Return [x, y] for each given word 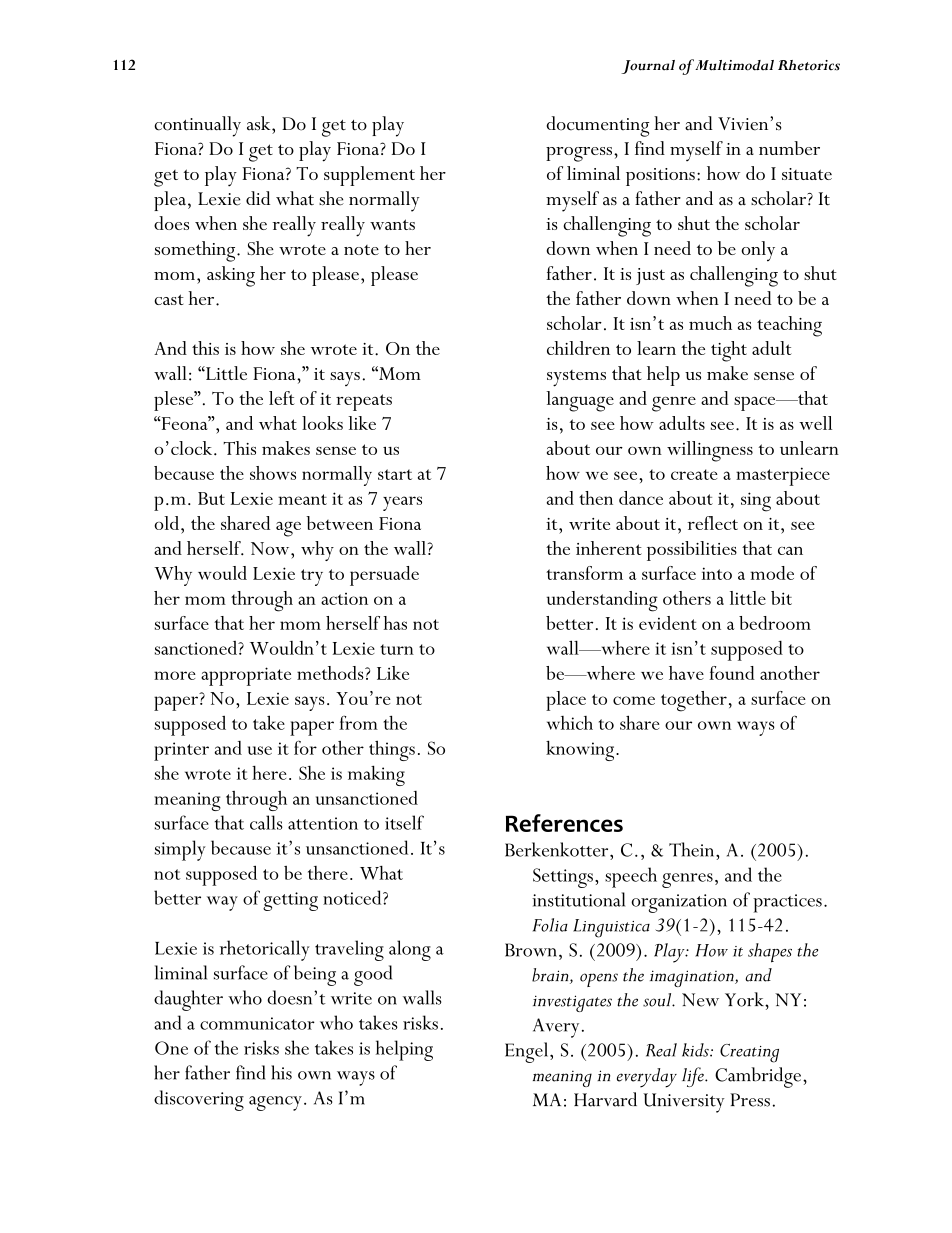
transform [584, 573]
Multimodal [734, 65]
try [312, 577]
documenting [598, 126]
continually [197, 126]
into [717, 573]
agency [275, 1103]
